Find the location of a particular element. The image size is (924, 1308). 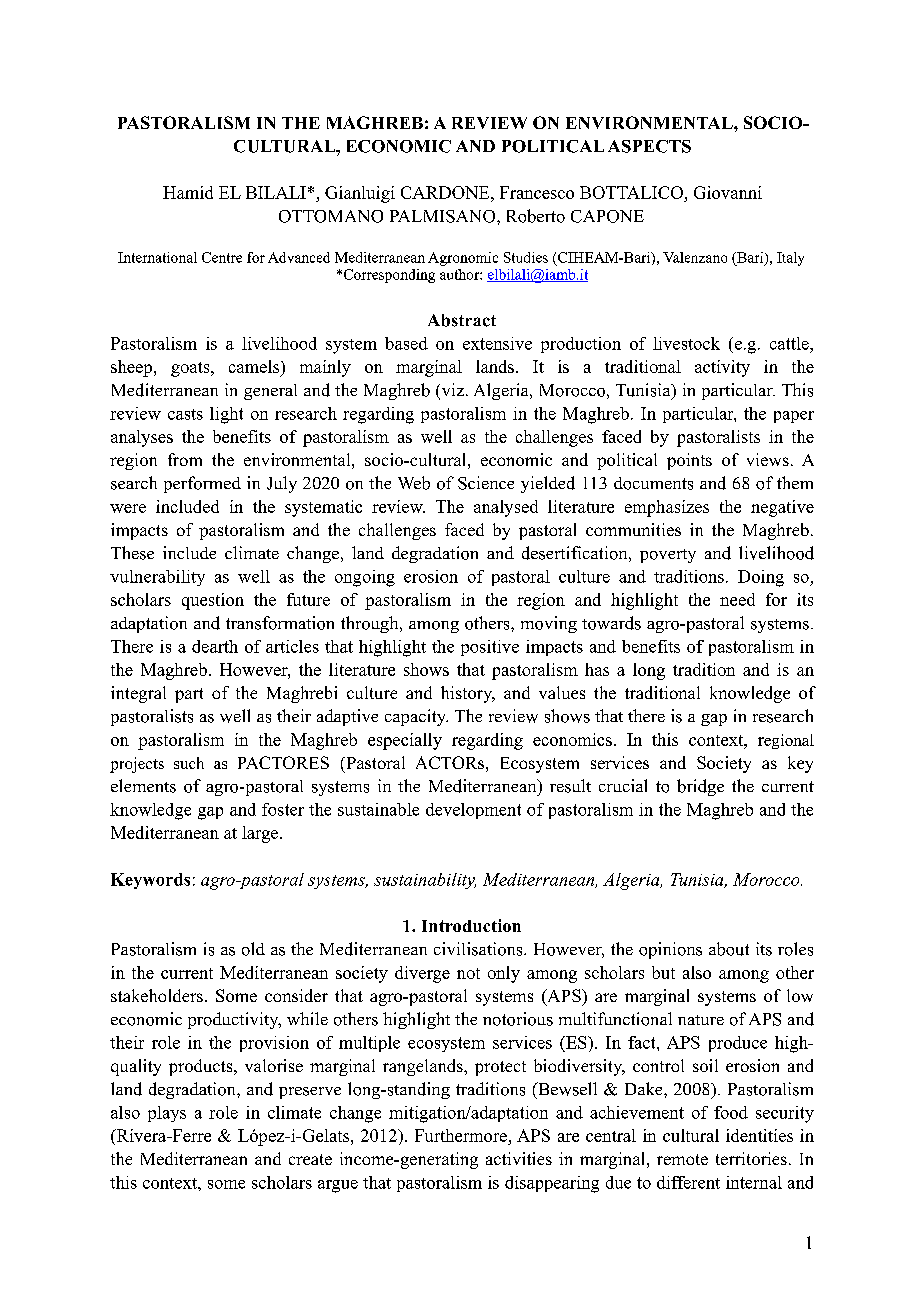

Giovanni is located at coordinates (728, 192).
